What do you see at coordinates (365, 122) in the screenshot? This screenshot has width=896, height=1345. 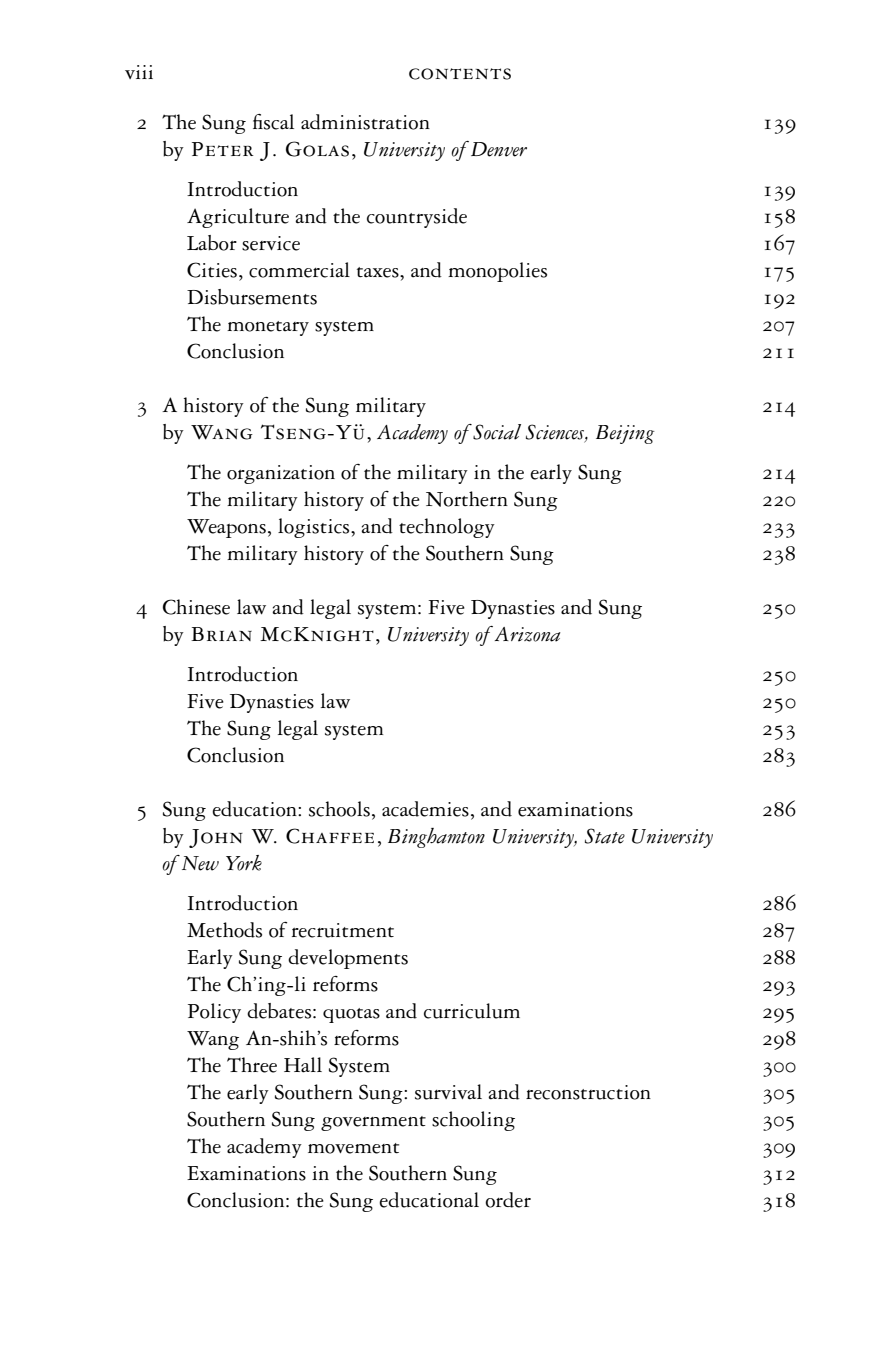 I see `administration` at bounding box center [365, 122].
